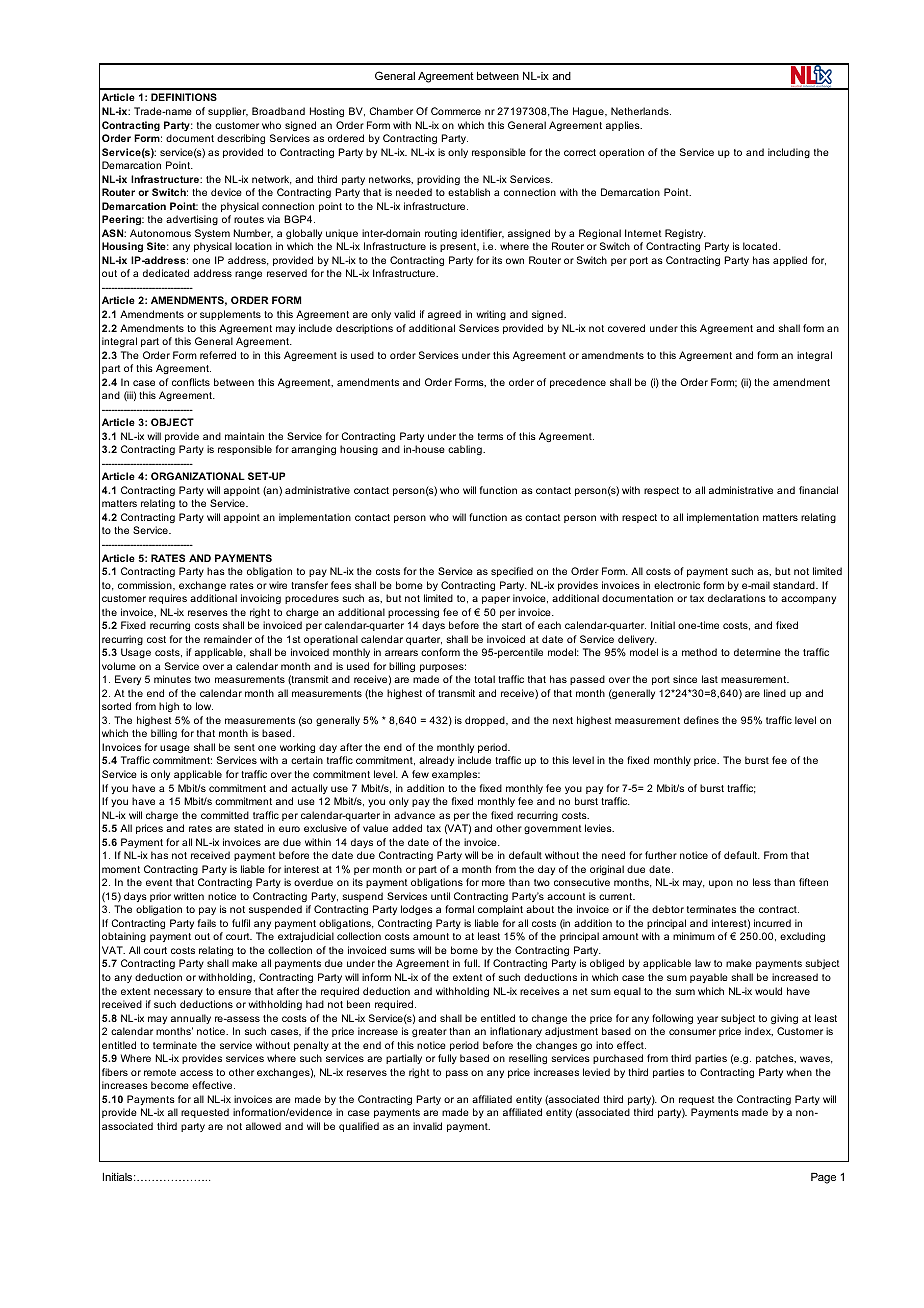 The height and width of the page is (1308, 924). Describe the element at coordinates (757, 652) in the page. I see `determine` at that location.
